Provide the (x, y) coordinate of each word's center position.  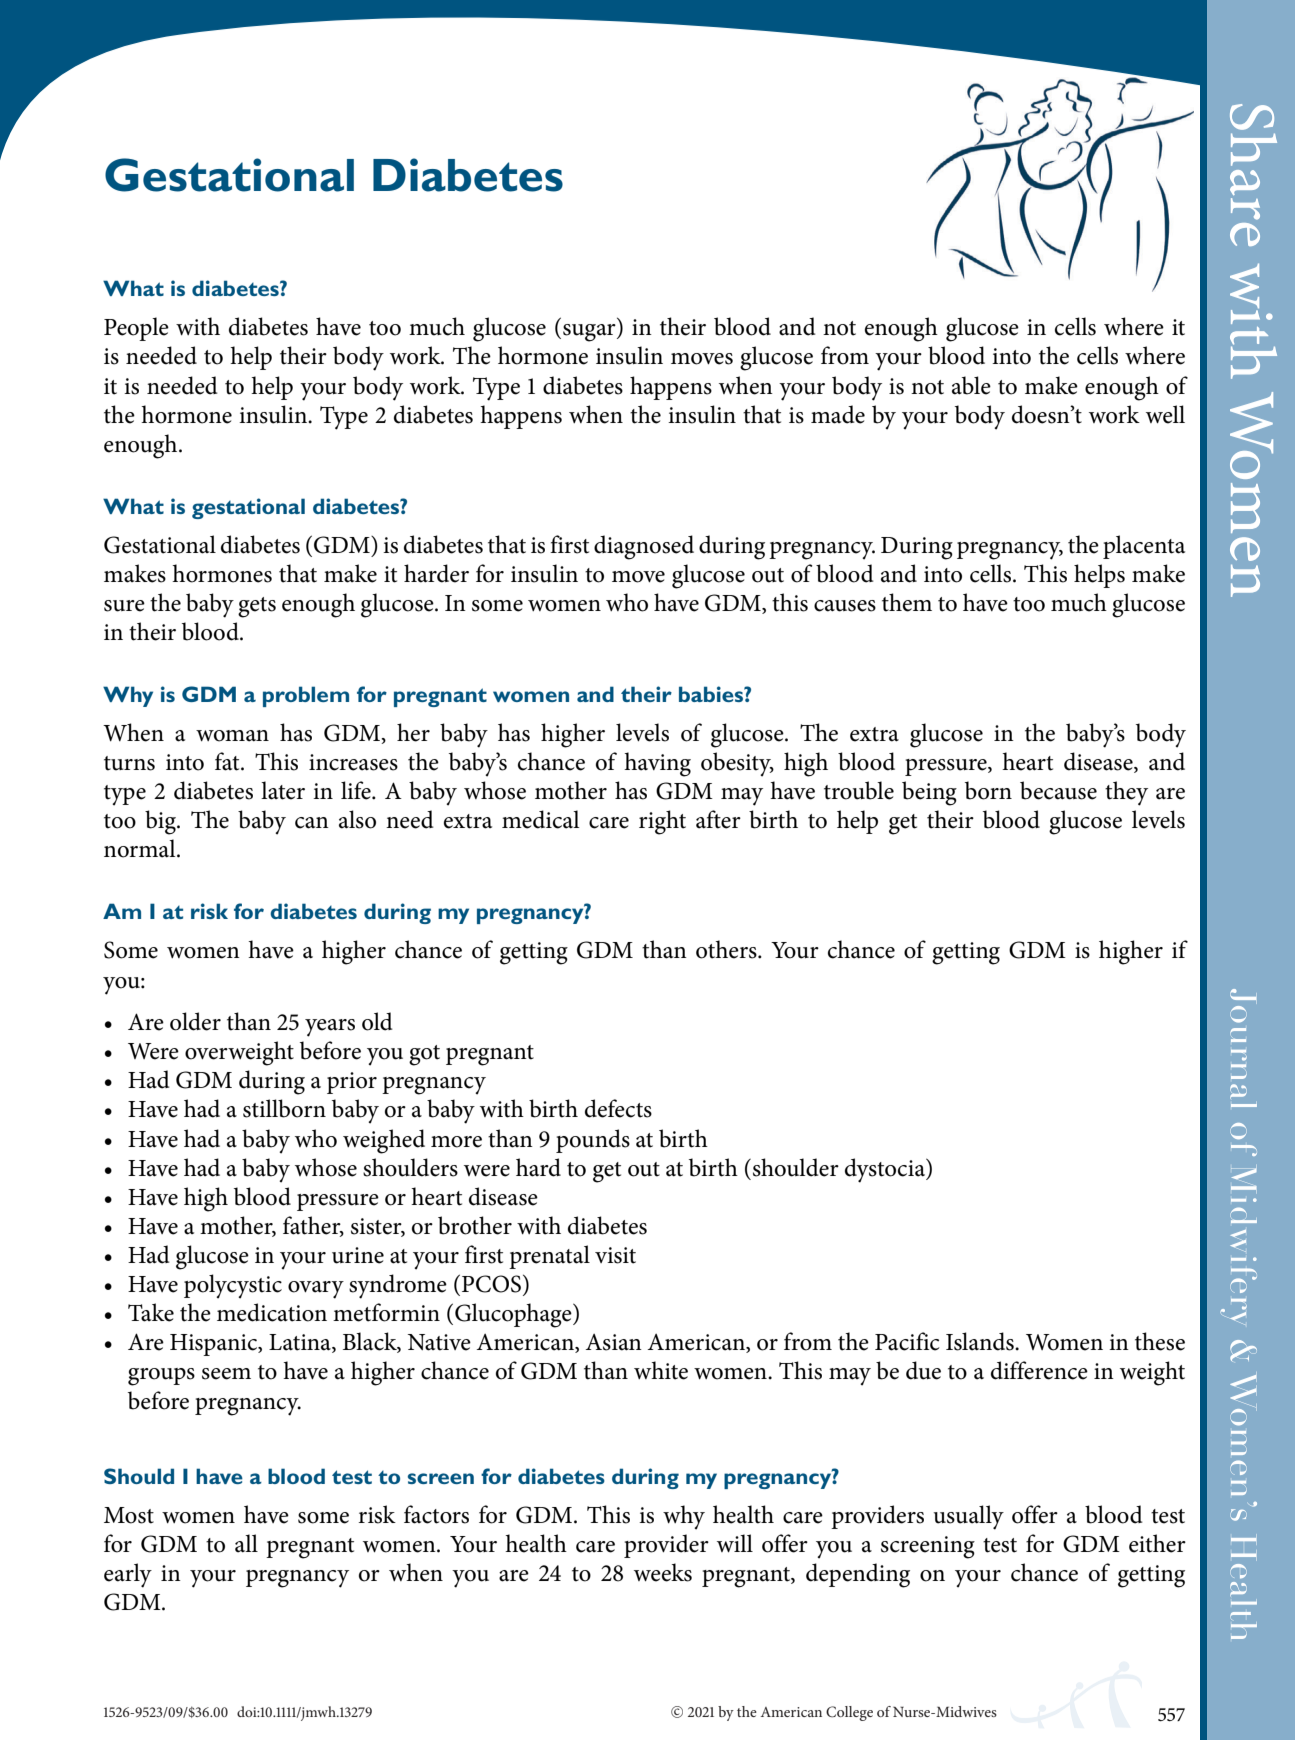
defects (618, 1108)
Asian (613, 1342)
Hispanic (215, 1345)
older (195, 1021)
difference (1039, 1370)
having (657, 764)
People (136, 329)
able (971, 385)
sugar (590, 333)
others (727, 949)
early (128, 1575)
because (1058, 790)
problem (306, 696)
